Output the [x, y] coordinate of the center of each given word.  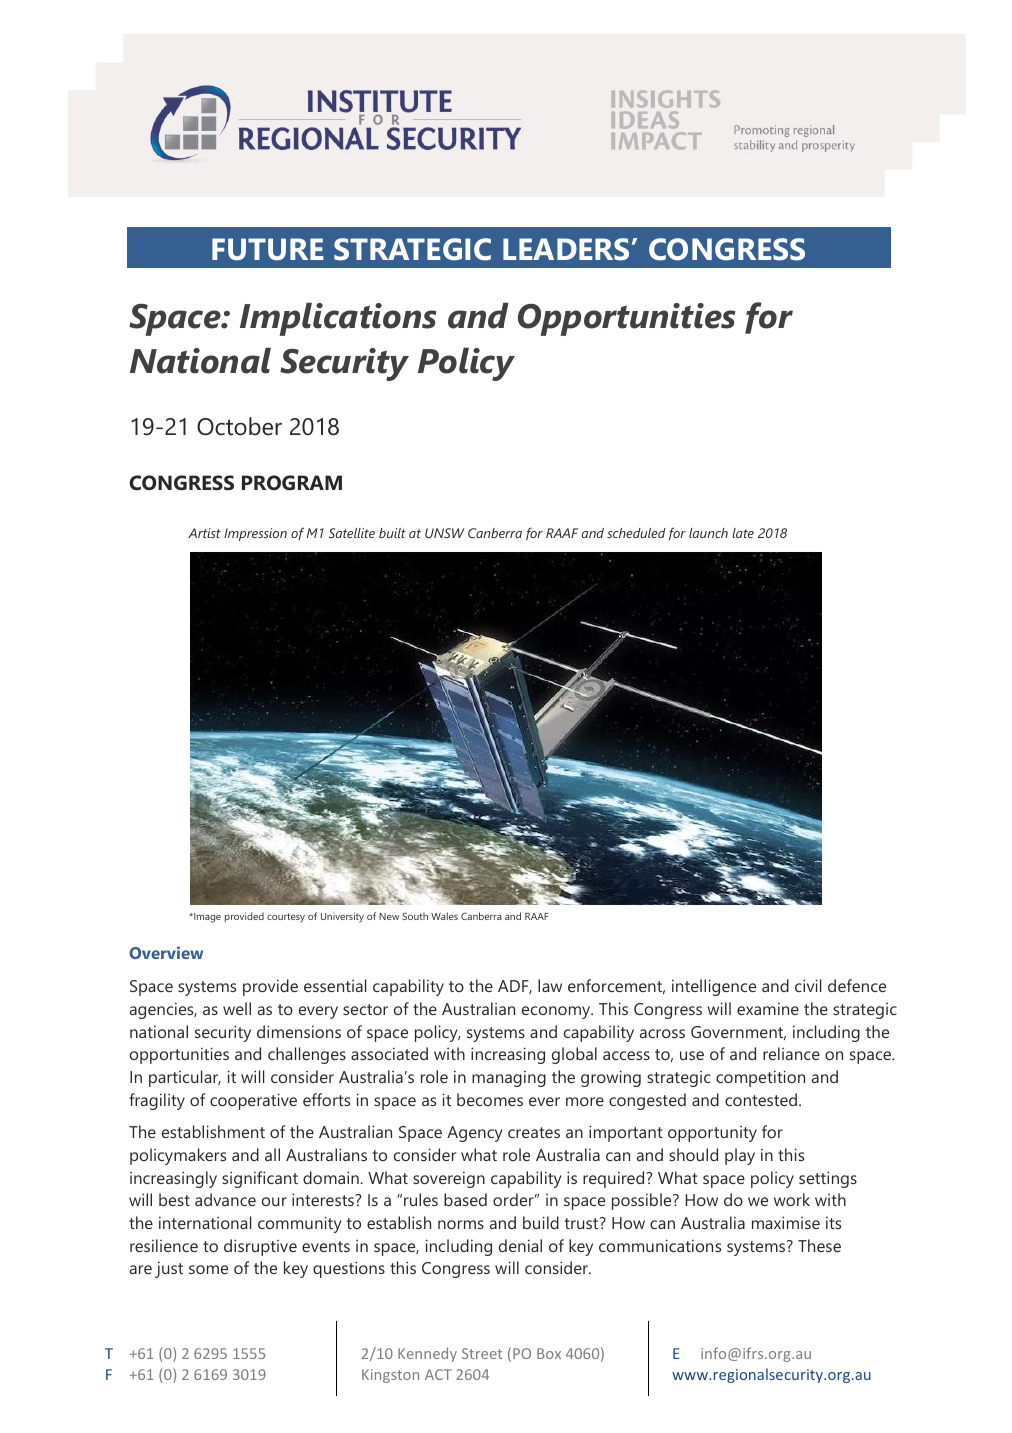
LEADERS [566, 249]
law [550, 985]
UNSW [445, 533]
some [208, 1269]
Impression [255, 534]
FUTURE [268, 249]
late [743, 533]
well [237, 1008]
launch [708, 533]
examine [768, 1008]
